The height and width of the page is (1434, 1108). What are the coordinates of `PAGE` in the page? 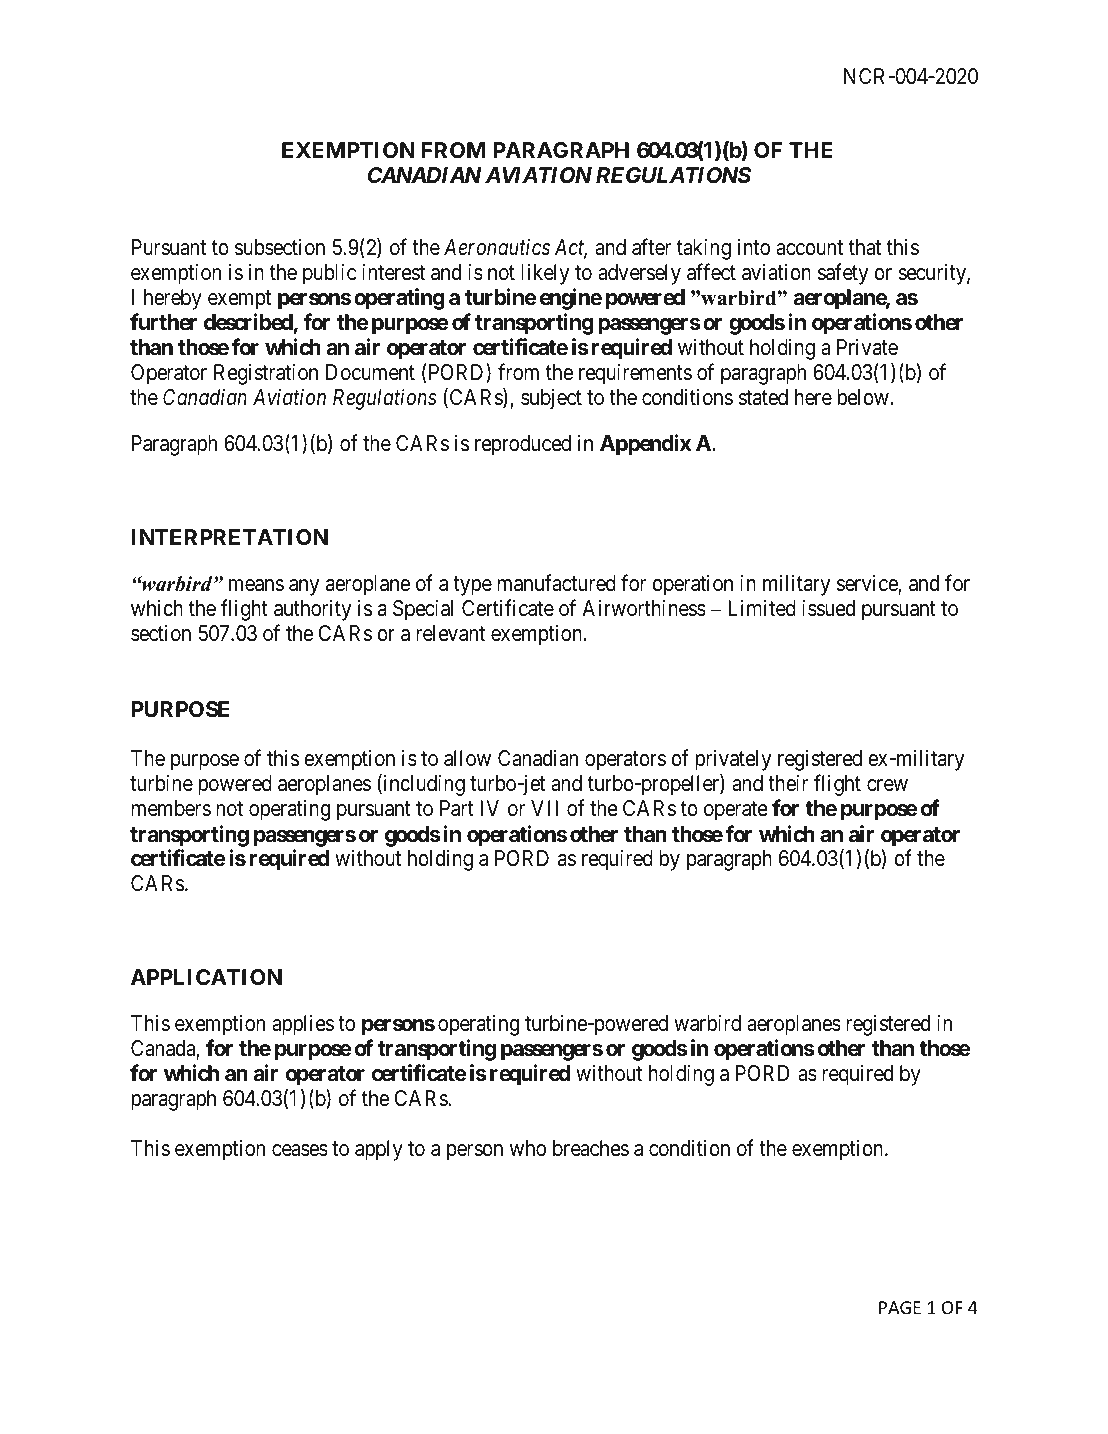 It's located at (900, 1307).
